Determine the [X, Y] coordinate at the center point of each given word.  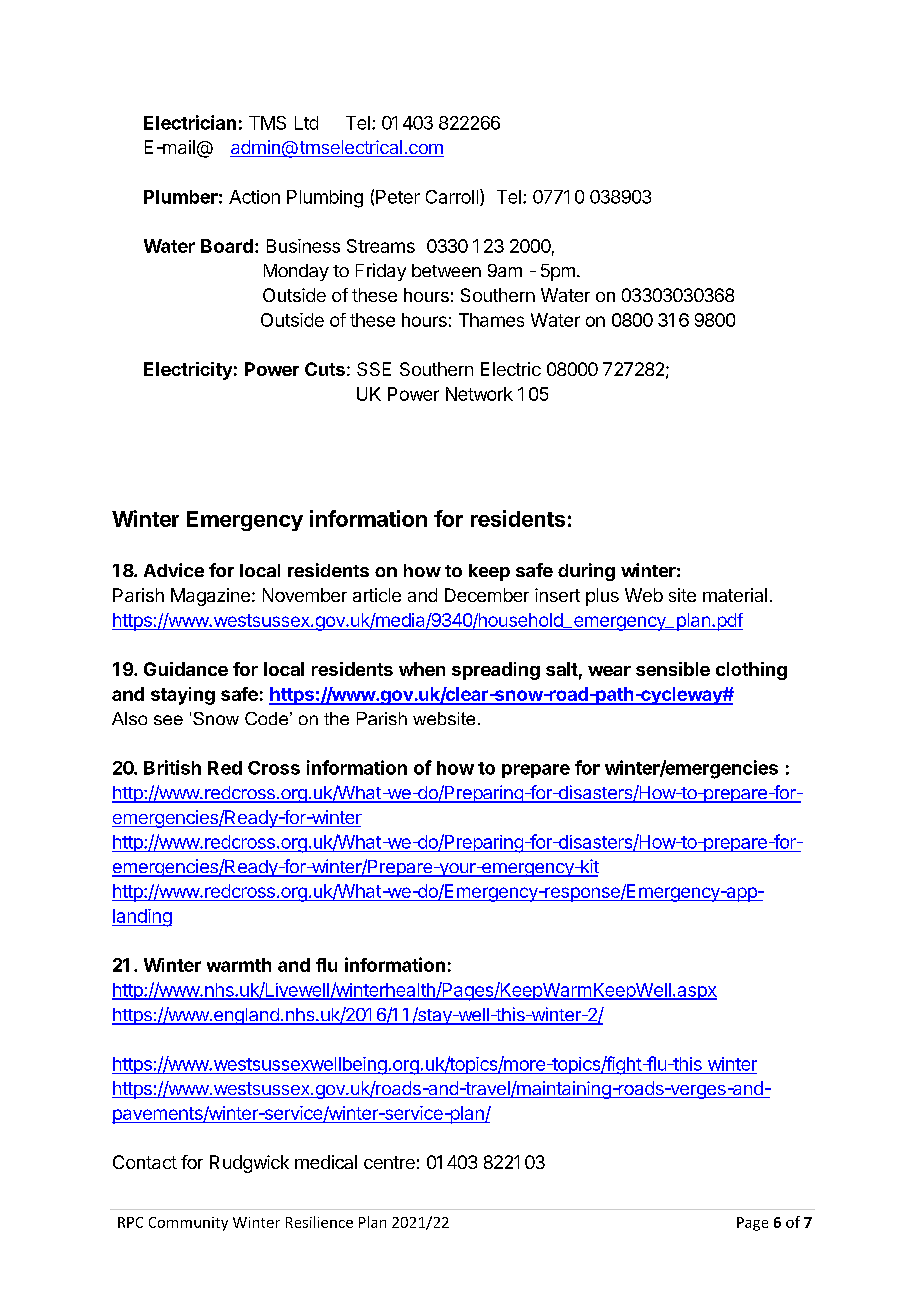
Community [188, 1224]
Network [479, 394]
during [586, 572]
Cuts [325, 369]
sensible [673, 669]
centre [389, 1162]
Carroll [453, 197]
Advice [174, 570]
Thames [491, 320]
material [735, 595]
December [487, 595]
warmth [239, 965]
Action [254, 197]
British [172, 767]
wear [609, 671]
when [422, 669]
